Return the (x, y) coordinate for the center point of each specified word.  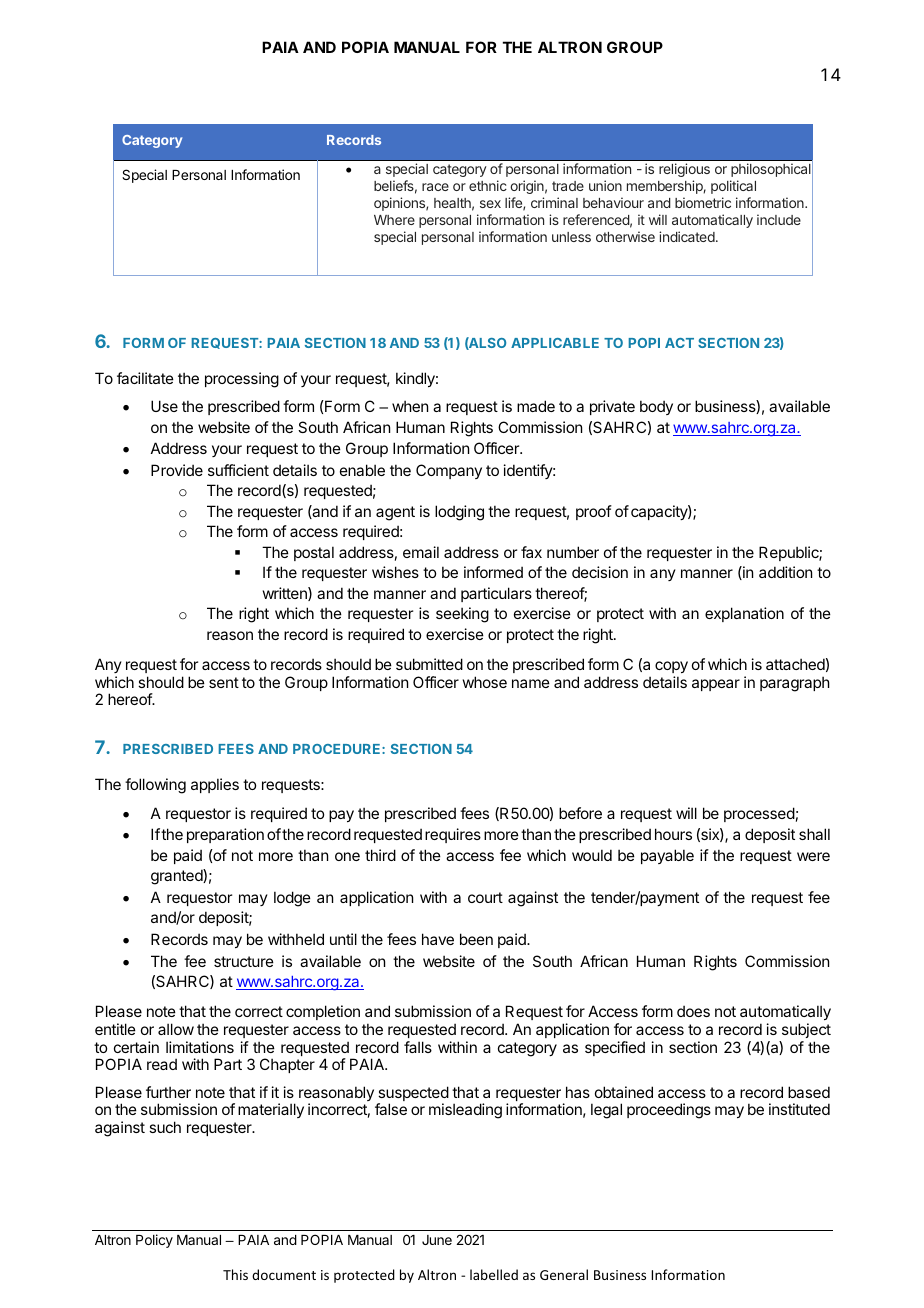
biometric (703, 202)
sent (224, 682)
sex (490, 204)
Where (394, 220)
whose (485, 682)
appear (716, 685)
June (437, 1240)
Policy (154, 1241)
